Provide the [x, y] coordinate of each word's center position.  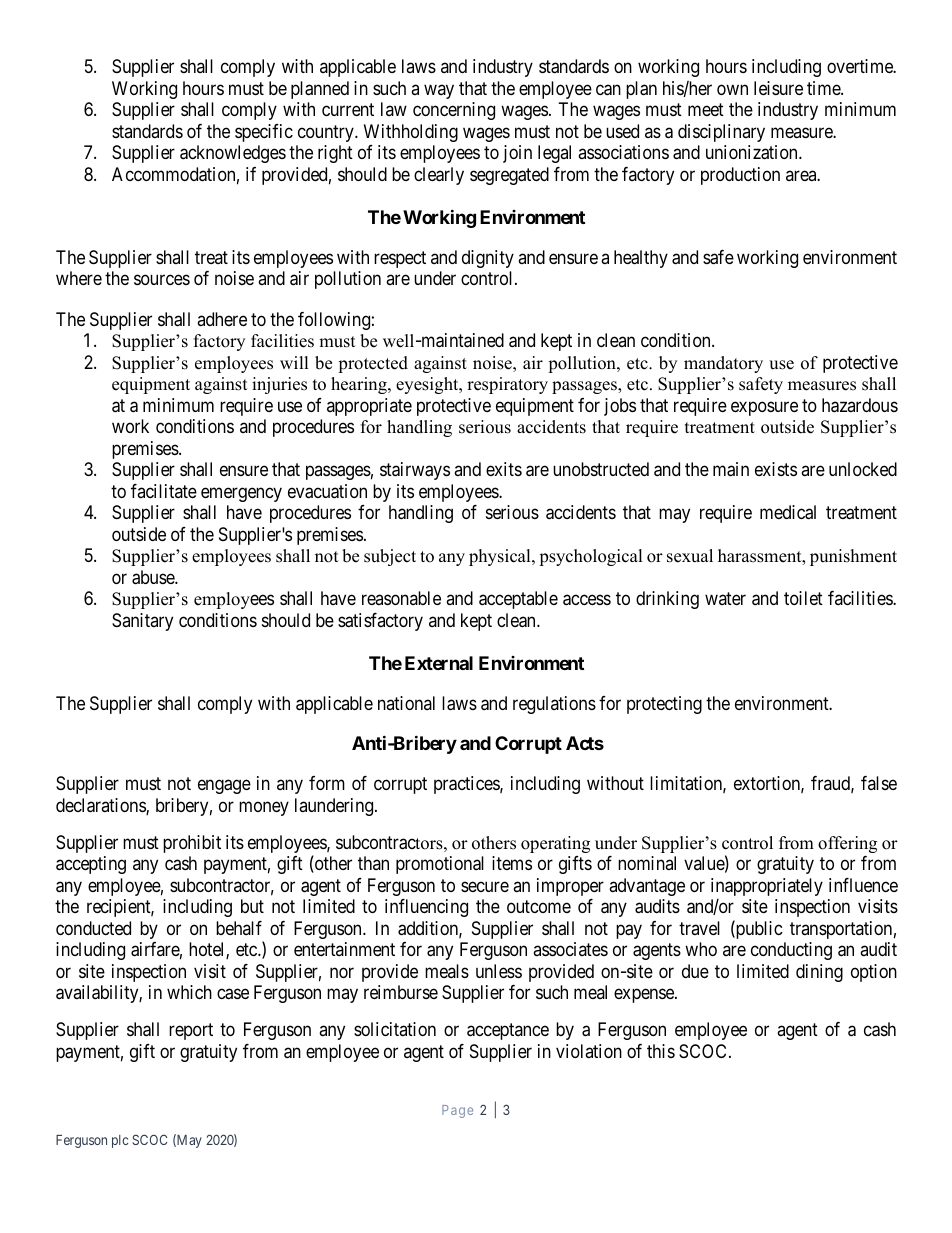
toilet [803, 598]
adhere [222, 319]
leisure [778, 88]
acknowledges [233, 154]
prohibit [192, 844]
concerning [454, 111]
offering [847, 844]
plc [120, 1141]
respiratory [507, 385]
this [661, 1051]
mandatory [723, 364]
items [512, 863]
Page [457, 1111]
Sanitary [142, 622]
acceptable [518, 600]
